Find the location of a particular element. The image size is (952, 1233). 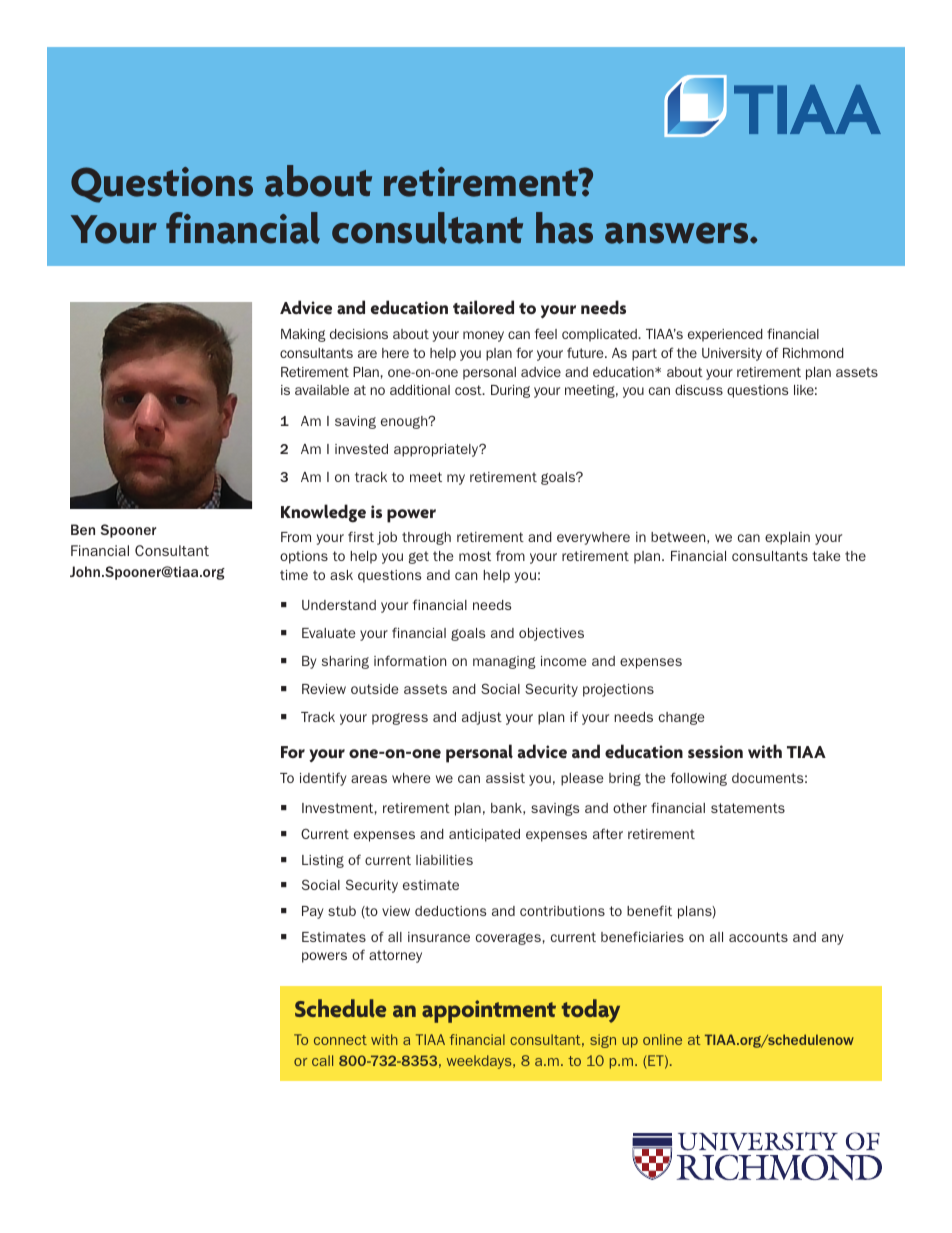

connect is located at coordinates (340, 1040).
